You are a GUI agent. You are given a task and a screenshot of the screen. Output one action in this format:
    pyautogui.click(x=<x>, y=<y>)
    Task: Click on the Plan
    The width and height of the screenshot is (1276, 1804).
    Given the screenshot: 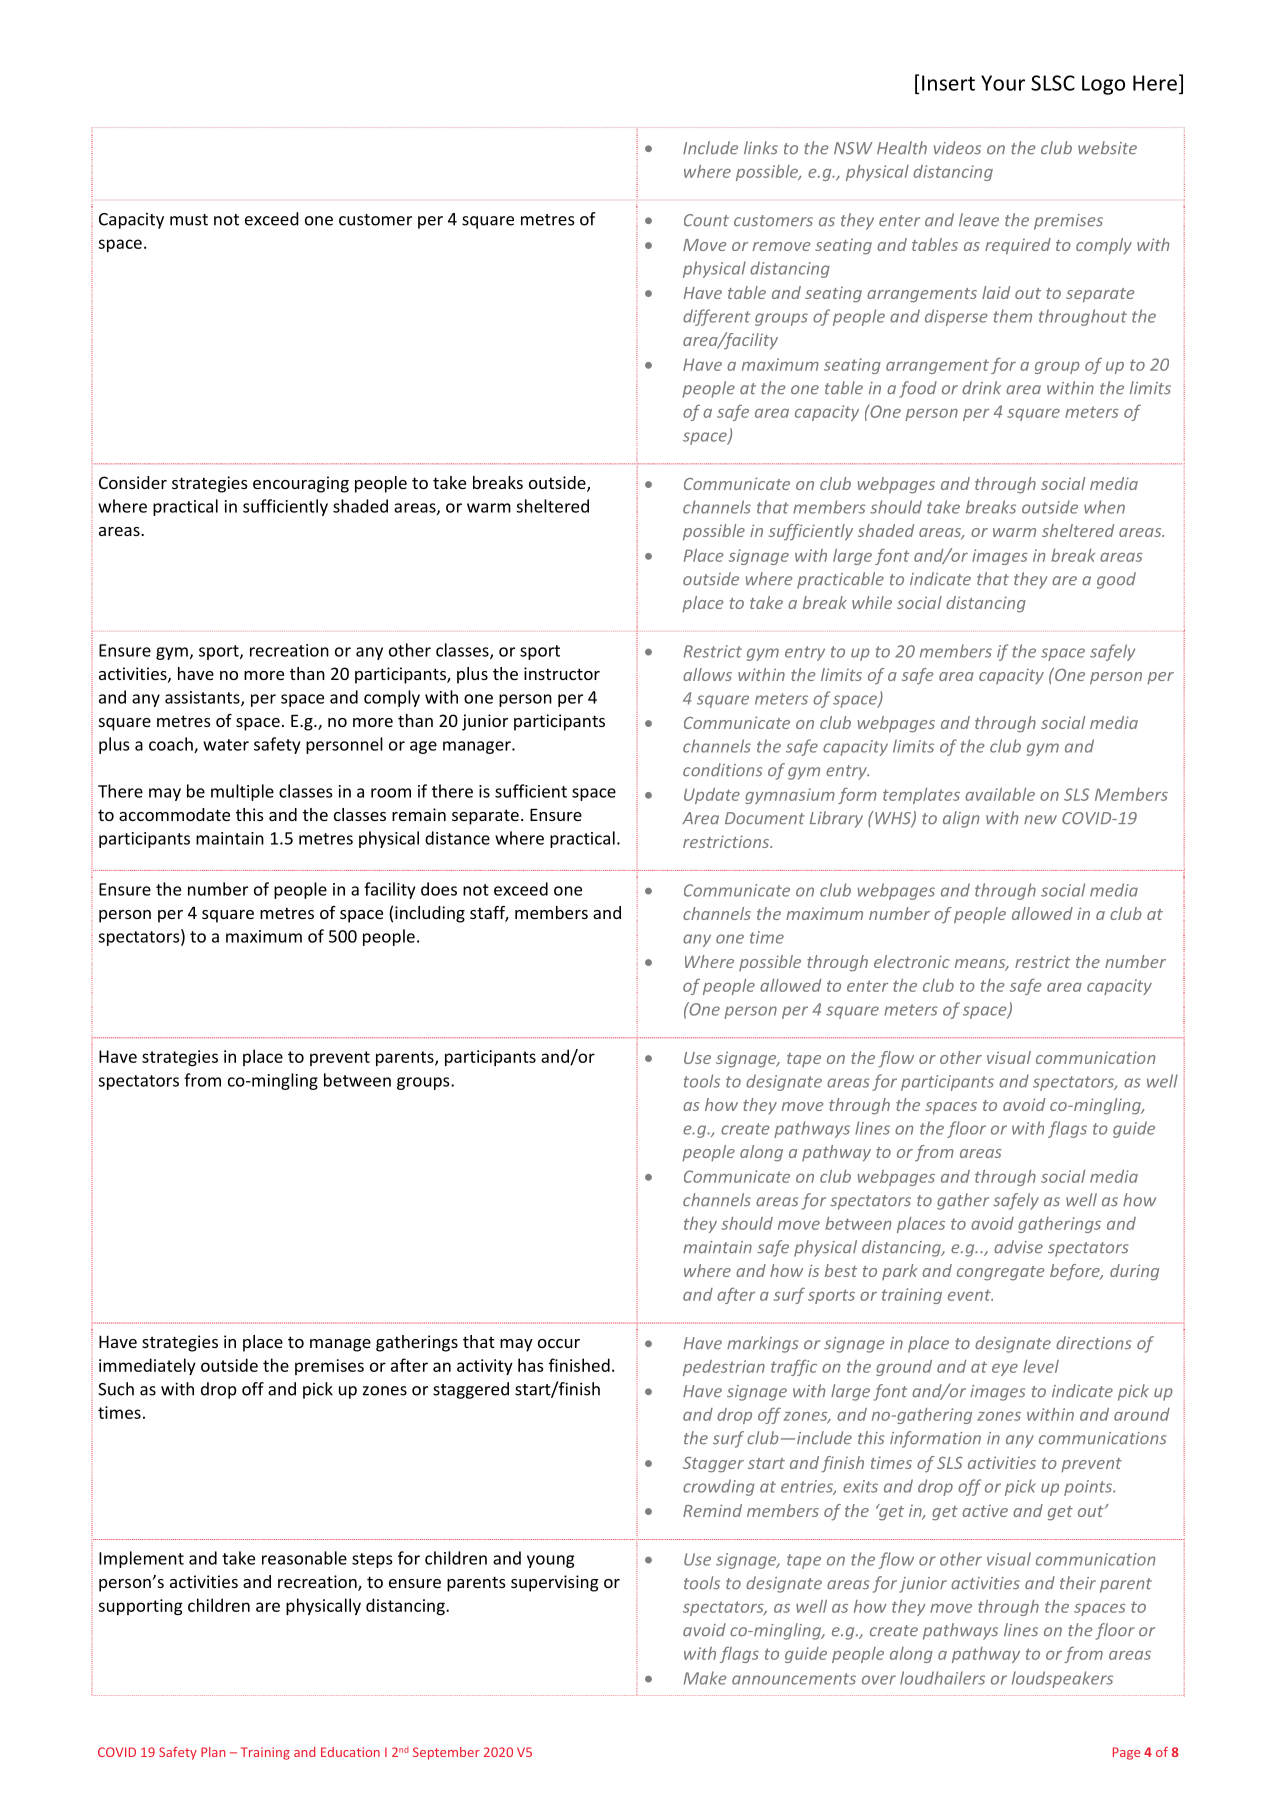 What is the action you would take?
    pyautogui.click(x=213, y=1752)
